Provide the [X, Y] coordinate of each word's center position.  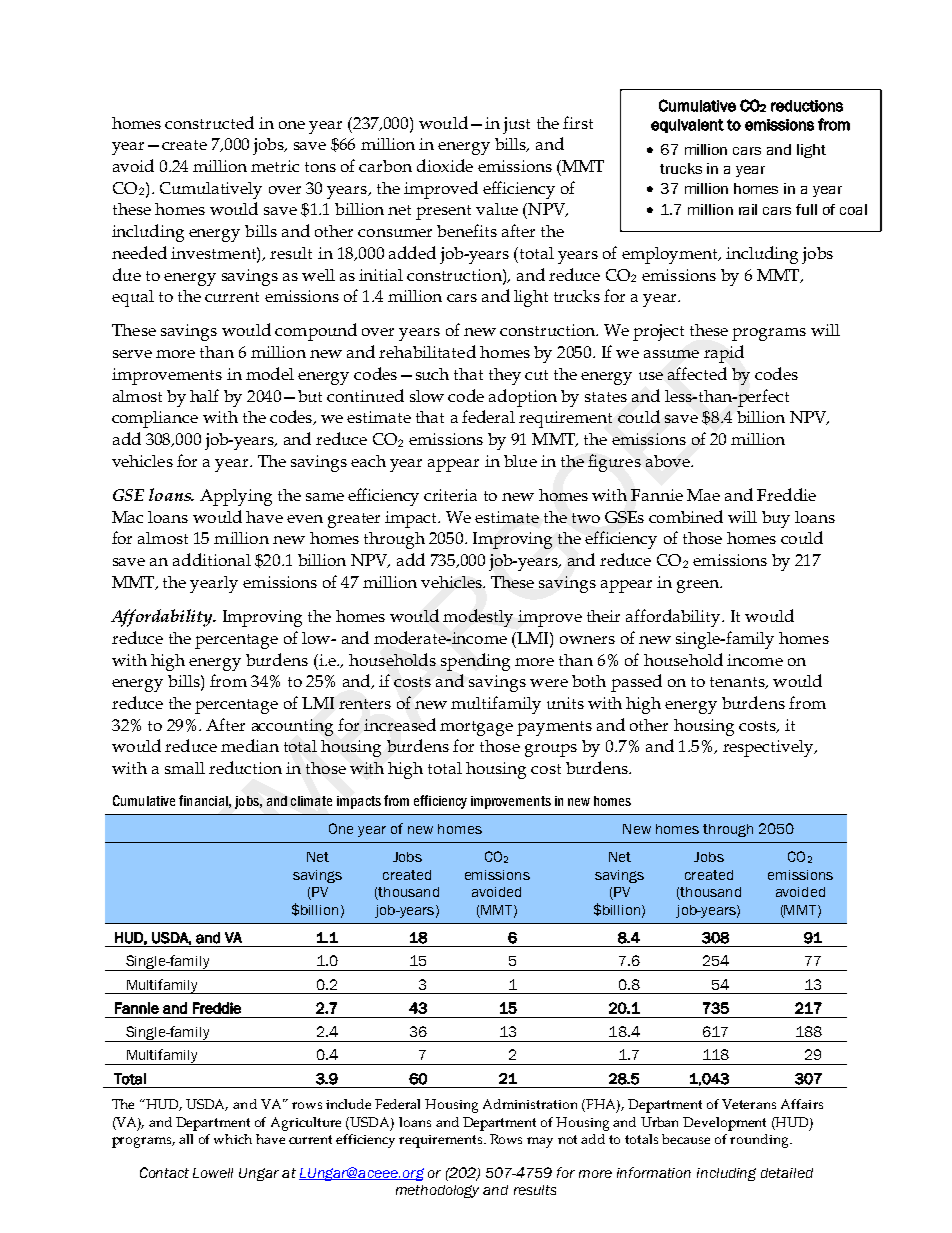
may [540, 1142]
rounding [761, 1141]
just [516, 125]
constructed [209, 122]
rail [748, 209]
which [233, 1139]
